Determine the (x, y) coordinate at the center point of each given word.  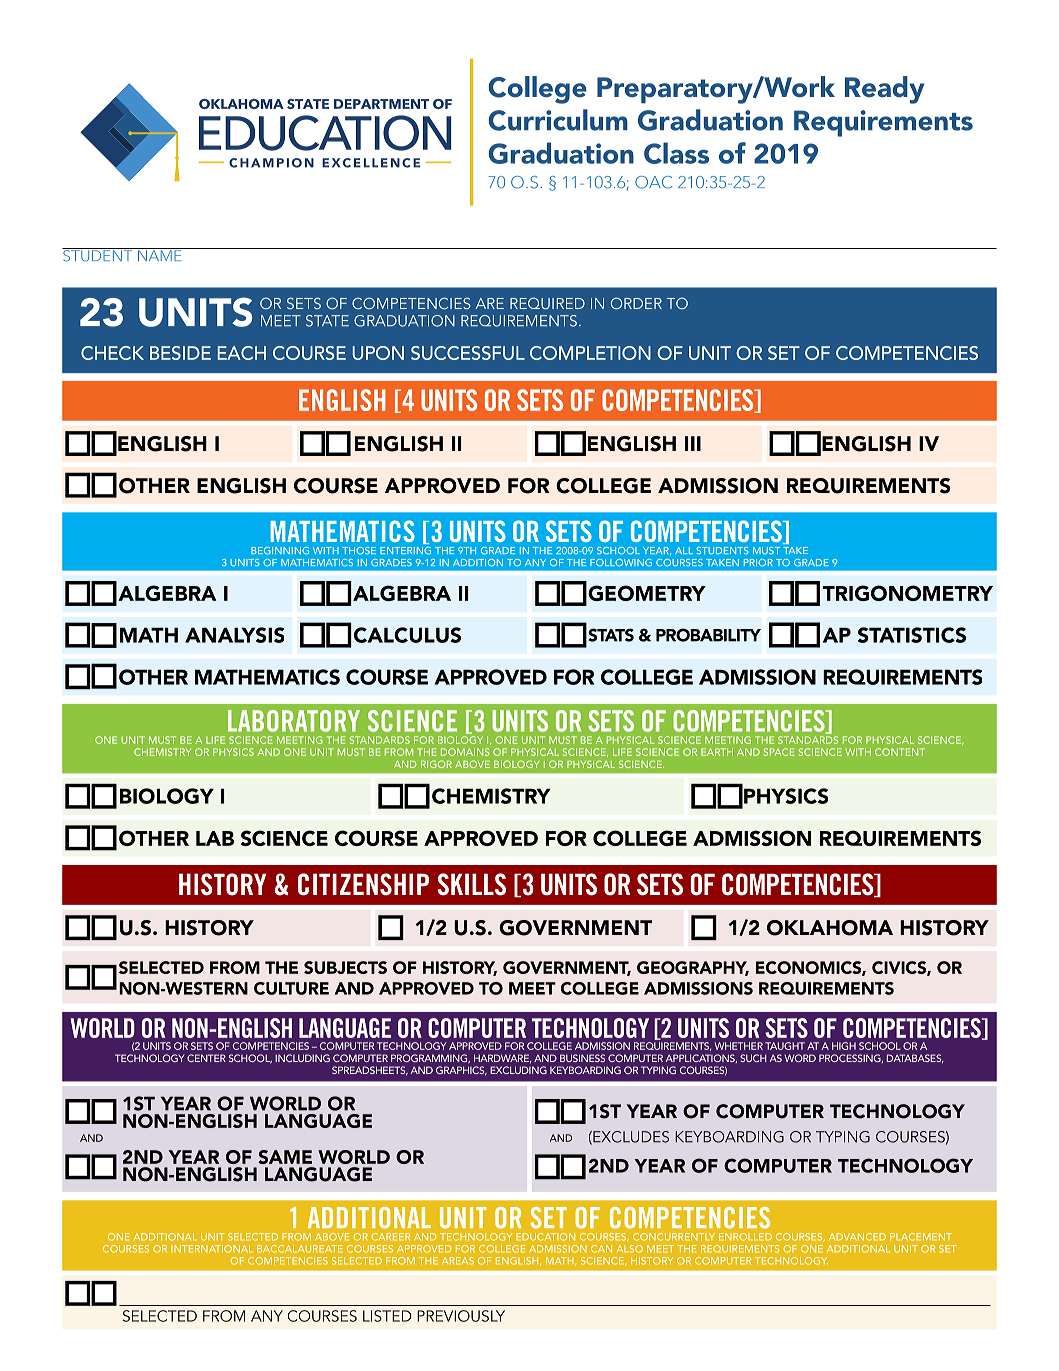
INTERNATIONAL (212, 1249)
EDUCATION (545, 1237)
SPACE (779, 752)
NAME (159, 254)
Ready (884, 90)
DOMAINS (465, 752)
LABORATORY (294, 721)
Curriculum (558, 120)
